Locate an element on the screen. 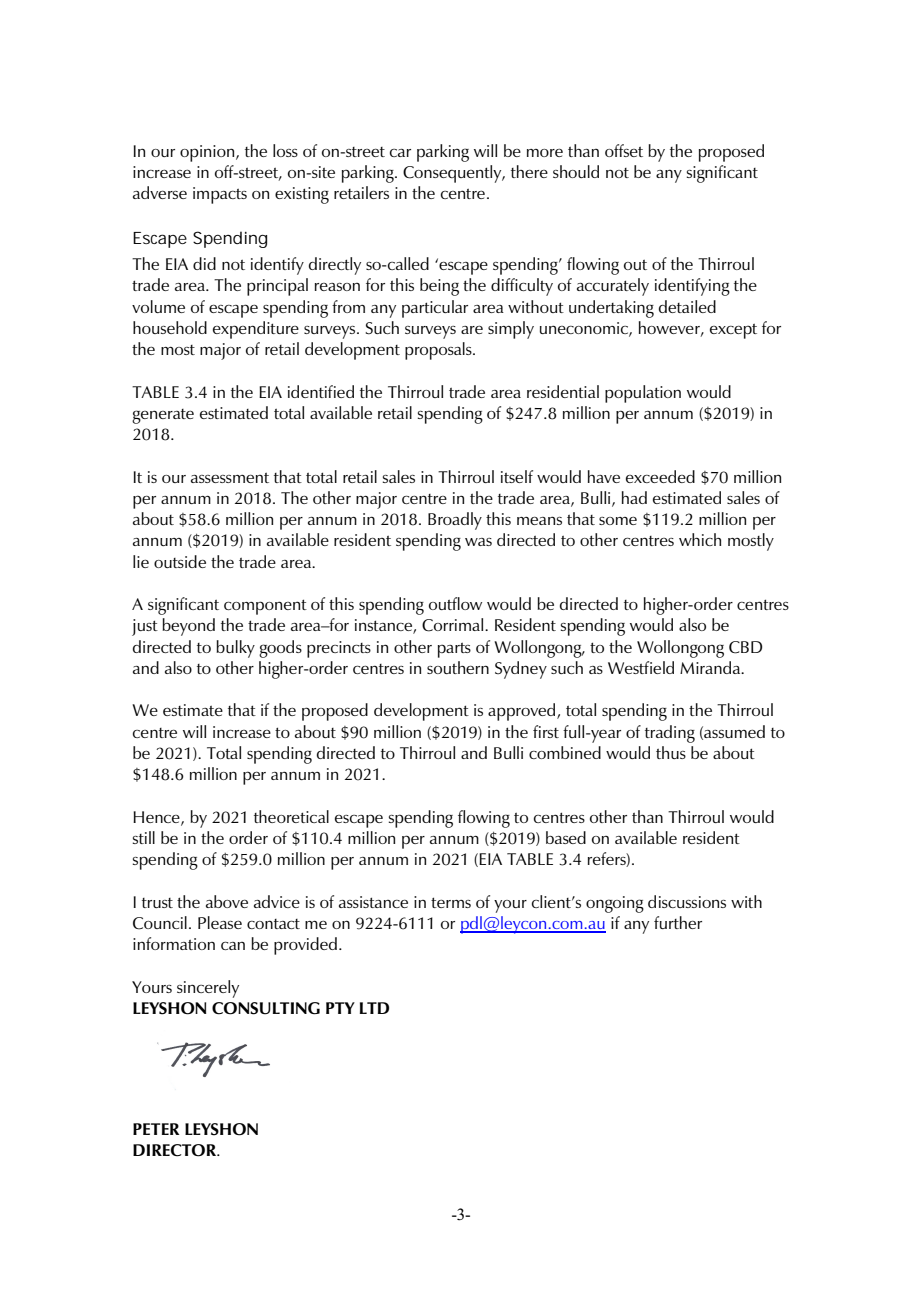 The width and height of the screenshot is (924, 1308). parts is located at coordinates (454, 650).
